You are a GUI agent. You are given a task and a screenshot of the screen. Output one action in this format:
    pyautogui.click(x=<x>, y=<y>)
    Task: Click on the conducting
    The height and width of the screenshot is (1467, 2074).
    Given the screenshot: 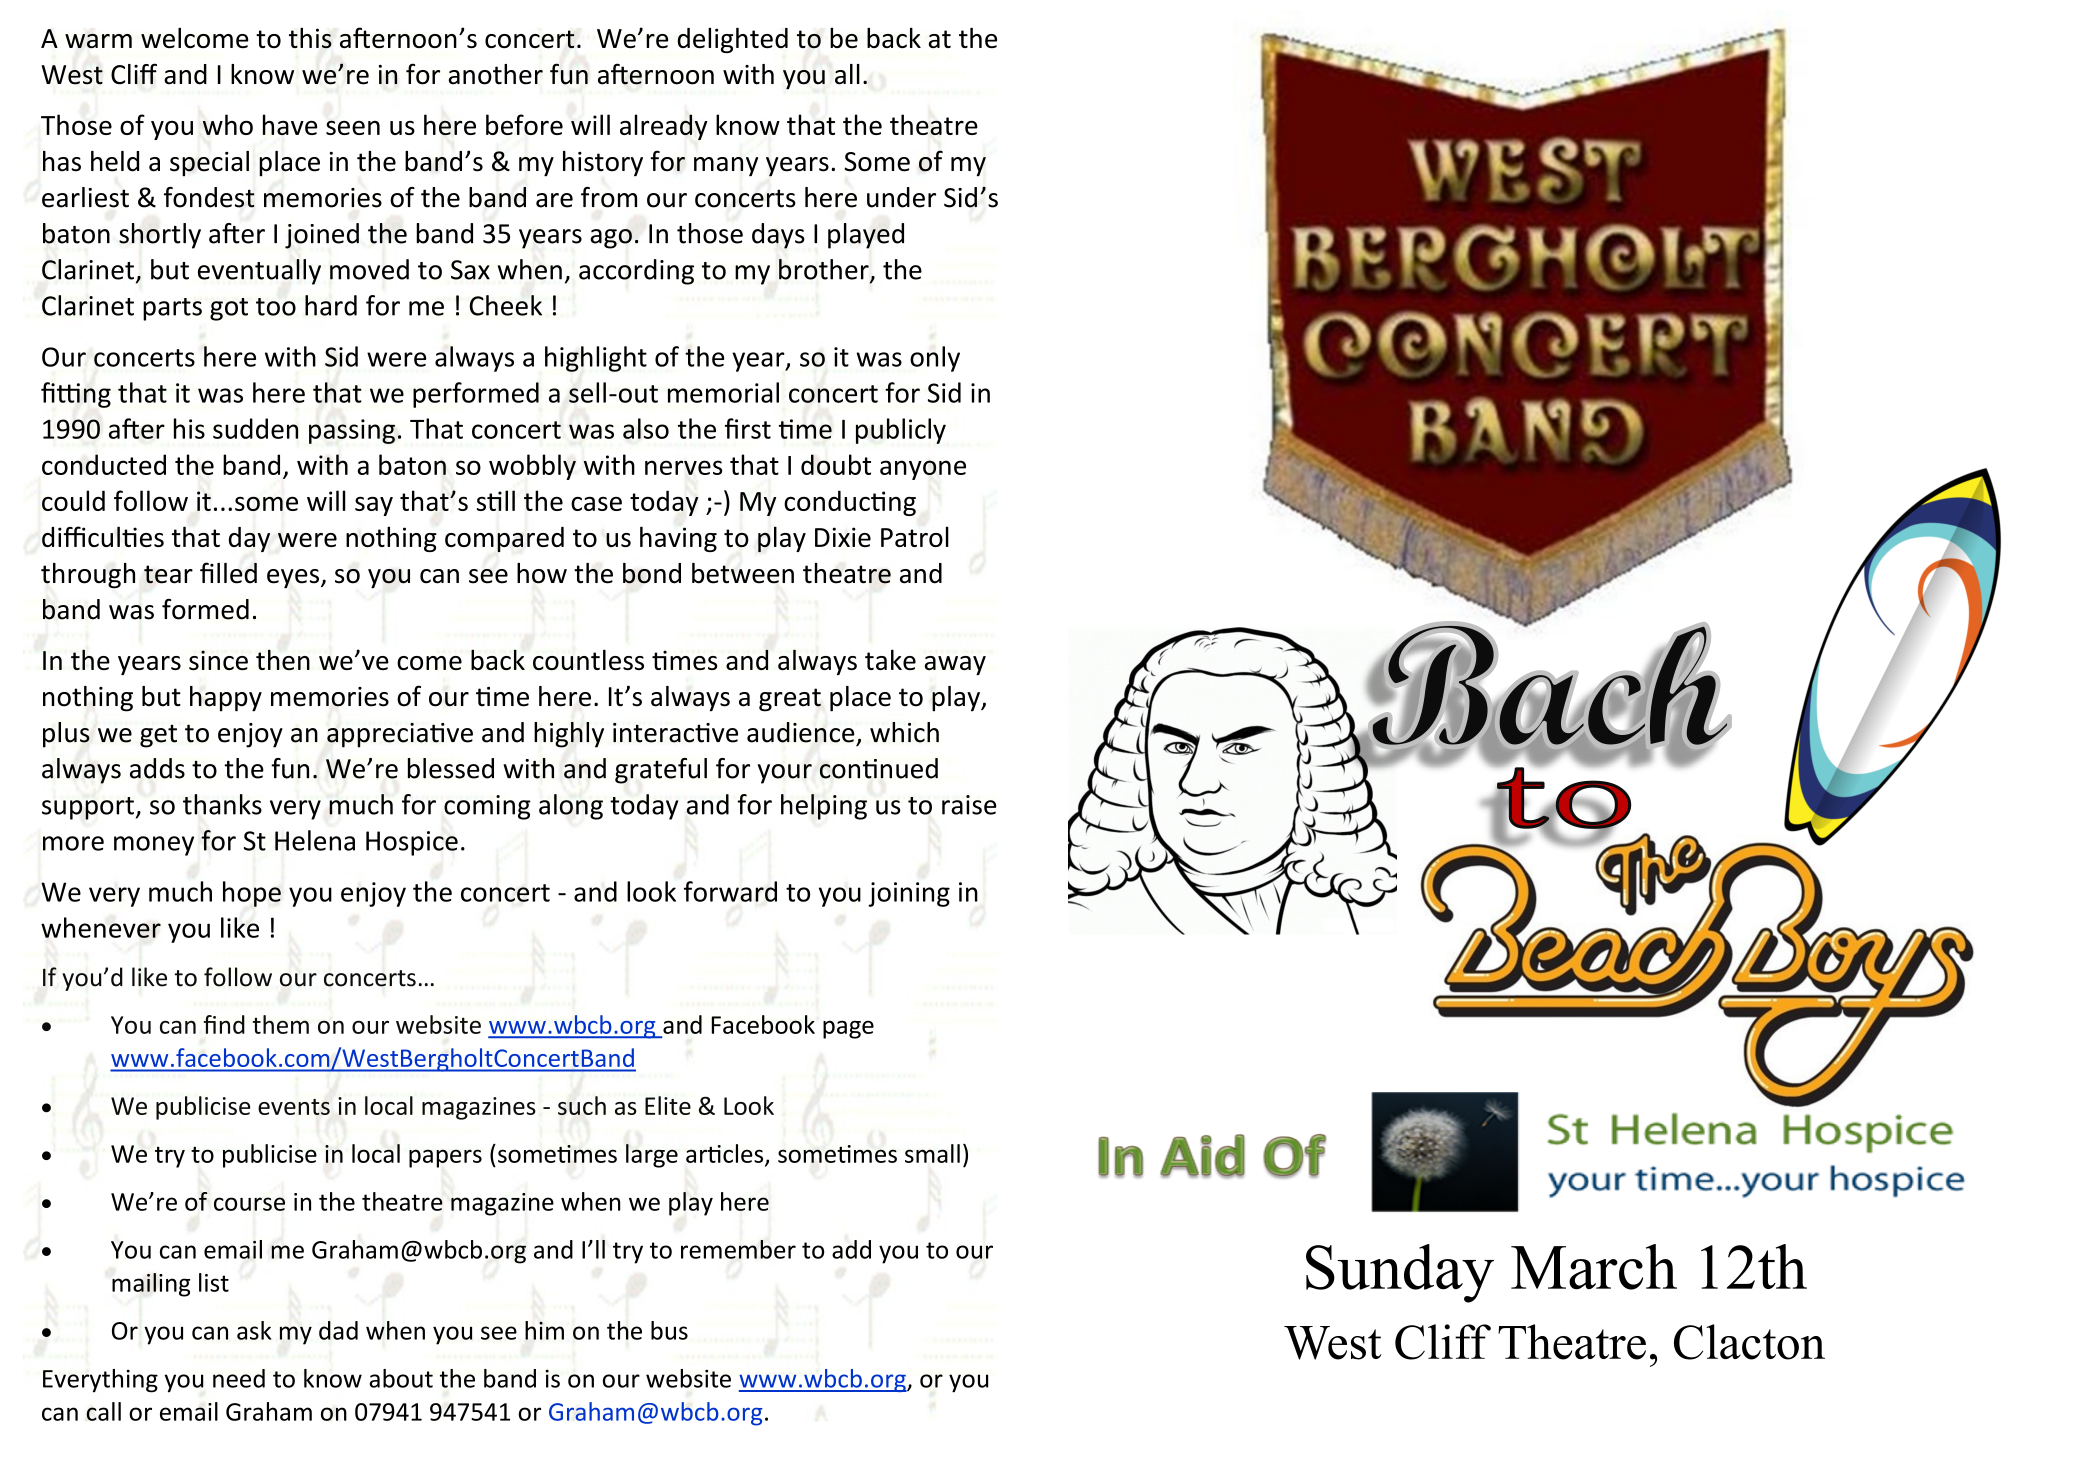 What is the action you would take?
    pyautogui.click(x=850, y=503)
